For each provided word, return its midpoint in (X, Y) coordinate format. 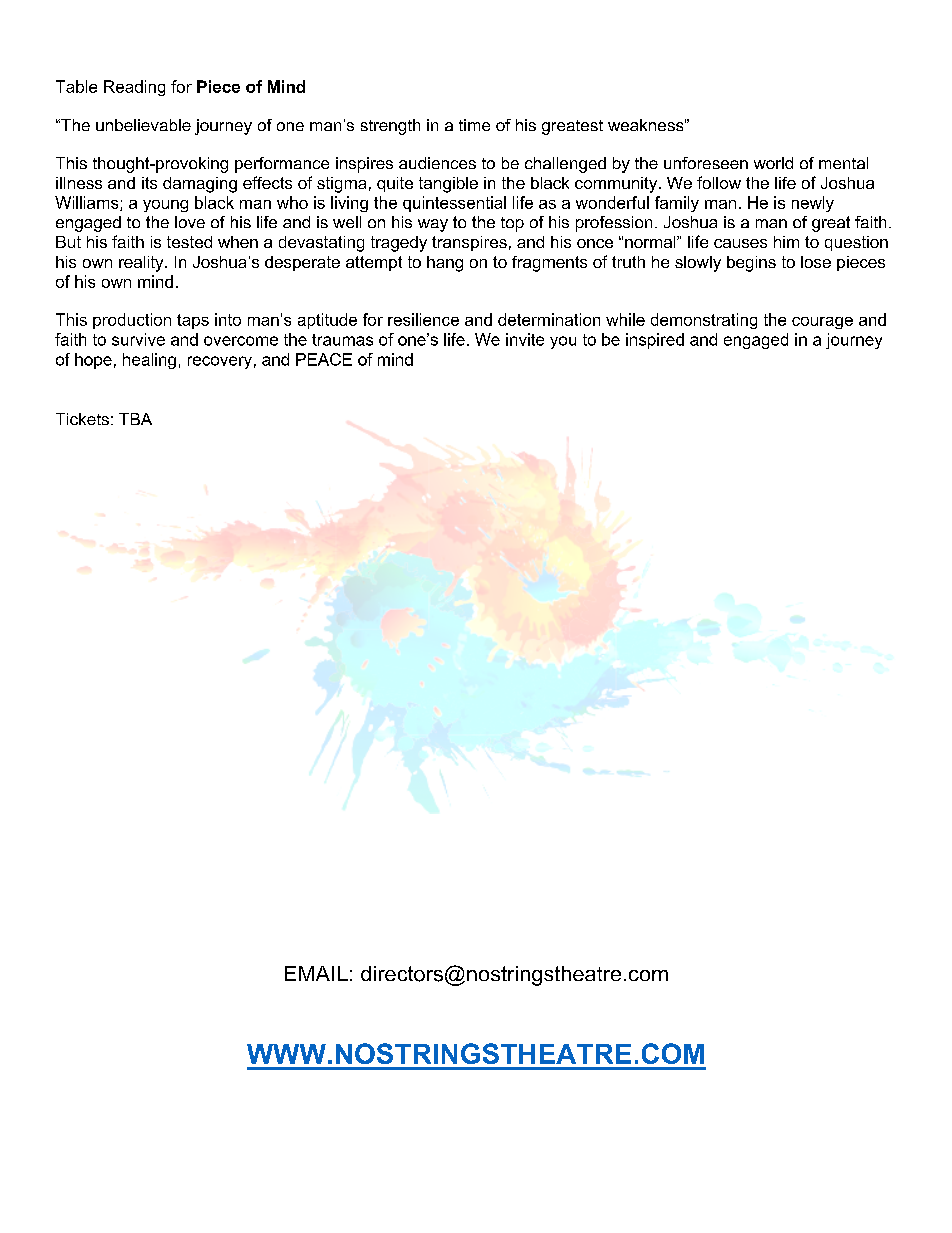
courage (822, 323)
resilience (423, 319)
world (773, 163)
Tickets (82, 419)
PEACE (324, 359)
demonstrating (704, 321)
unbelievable (143, 125)
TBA (135, 419)
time (474, 125)
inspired (655, 341)
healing (149, 361)
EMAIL (316, 973)
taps (193, 321)
